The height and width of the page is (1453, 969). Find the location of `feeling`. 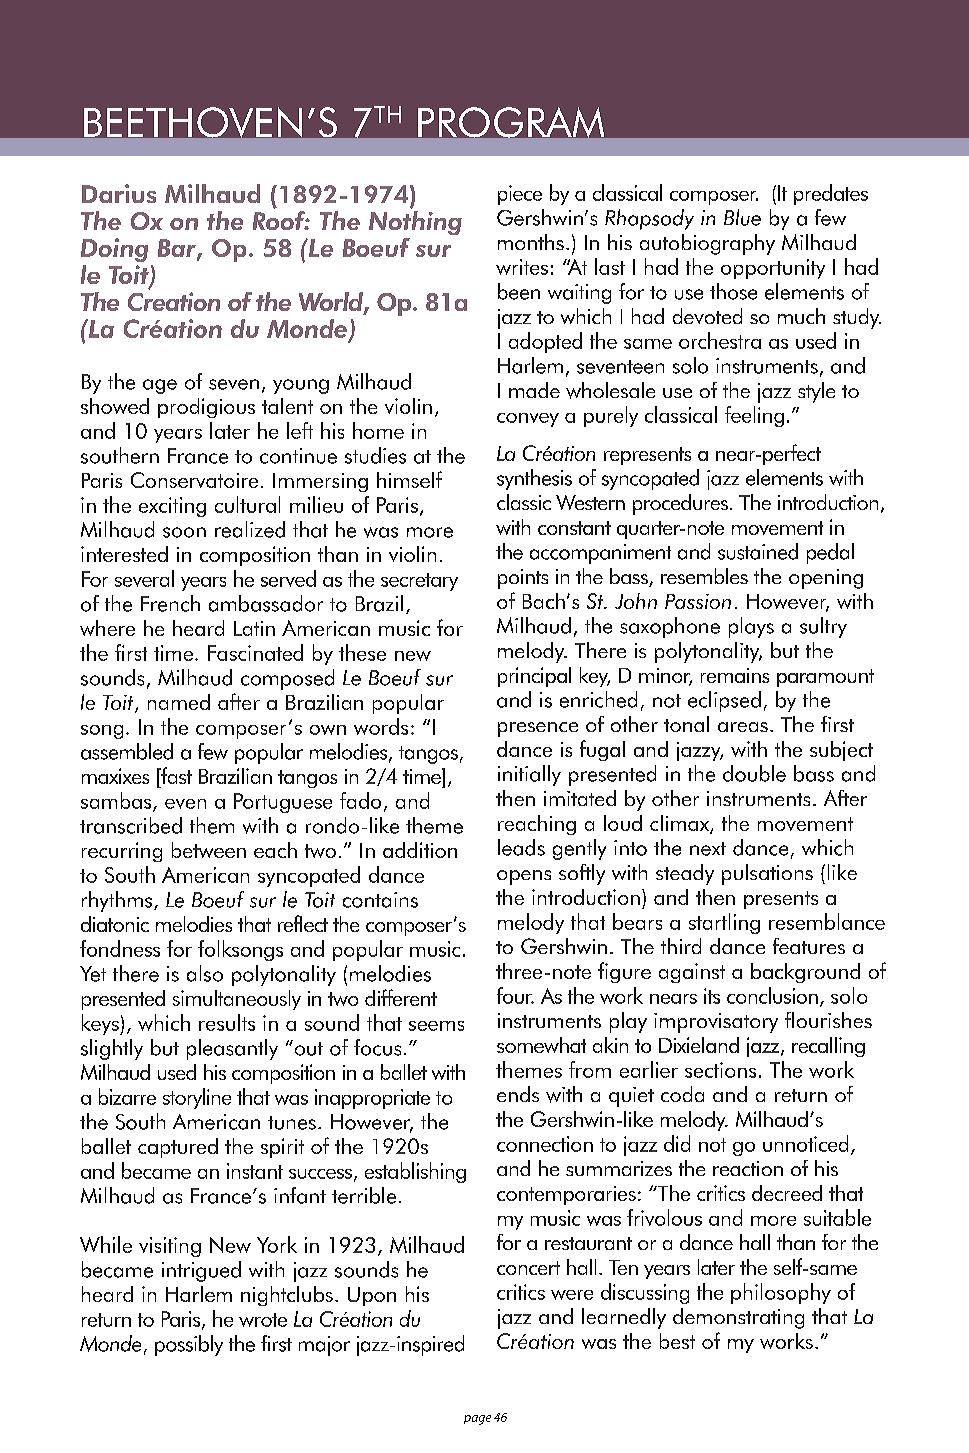

feeling is located at coordinates (754, 416).
